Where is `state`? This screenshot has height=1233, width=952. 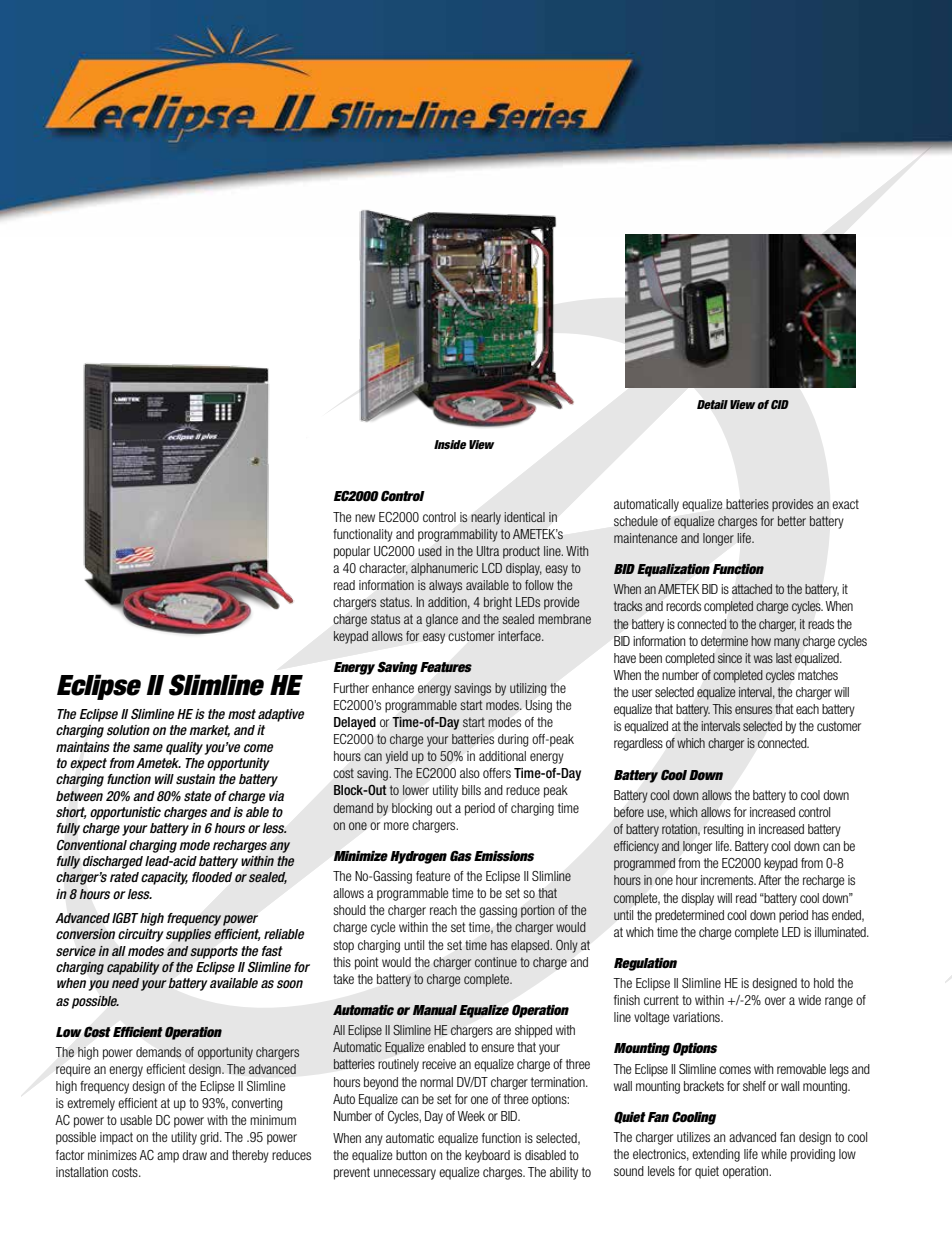
state is located at coordinates (197, 796).
